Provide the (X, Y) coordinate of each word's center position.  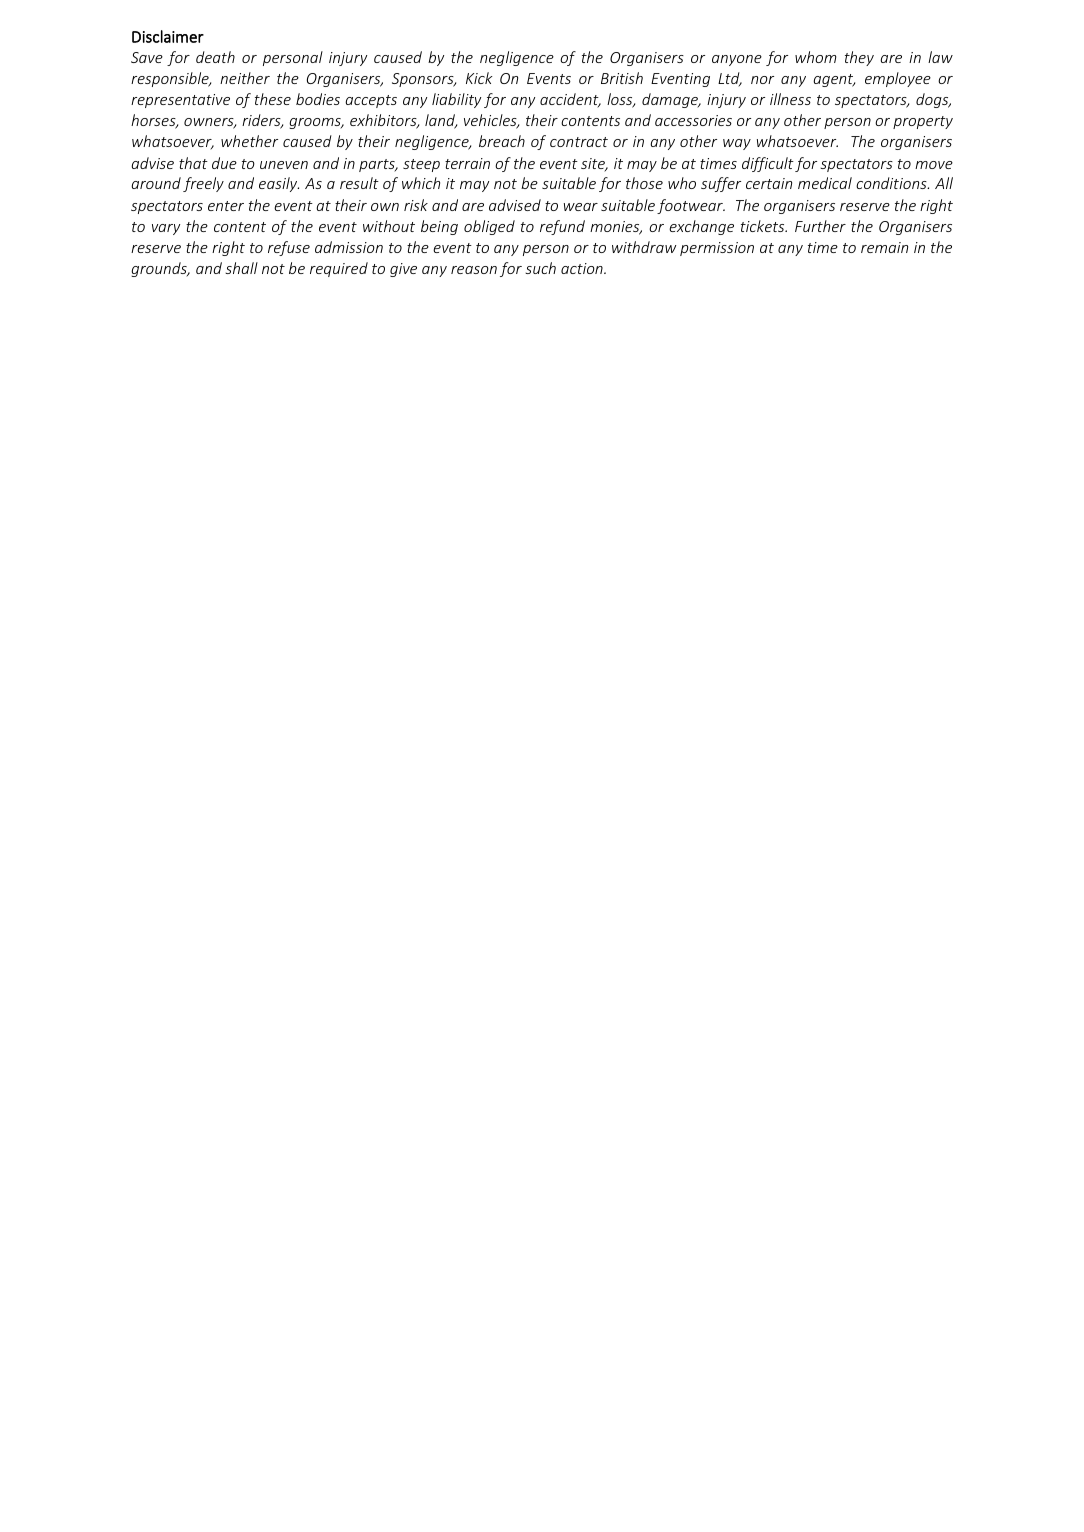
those (644, 183)
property (923, 122)
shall (241, 268)
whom (815, 57)
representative (180, 101)
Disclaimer (168, 36)
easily (279, 184)
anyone (737, 60)
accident (570, 100)
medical (825, 183)
